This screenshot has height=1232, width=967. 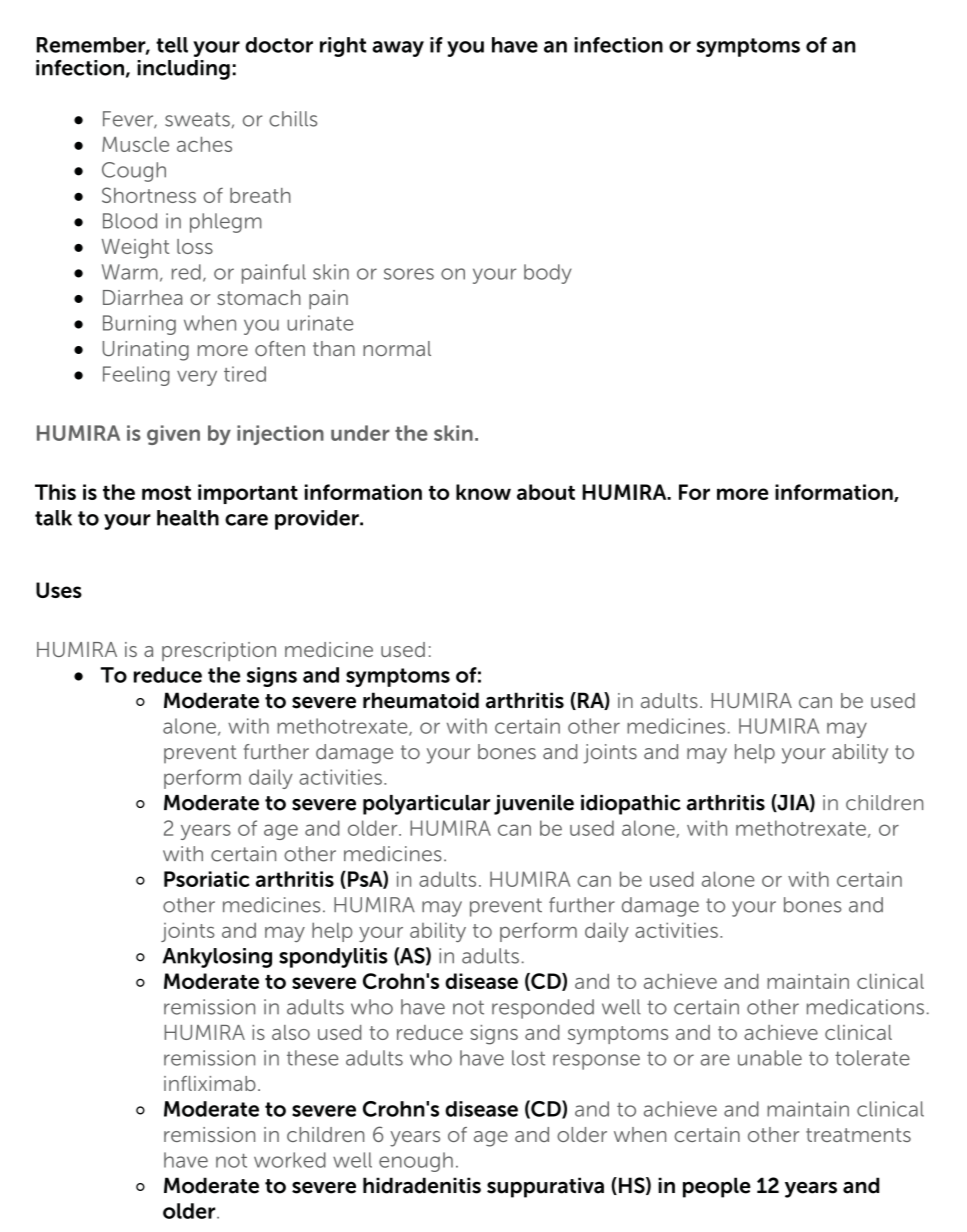 What do you see at coordinates (173, 435) in the screenshot?
I see `given` at bounding box center [173, 435].
